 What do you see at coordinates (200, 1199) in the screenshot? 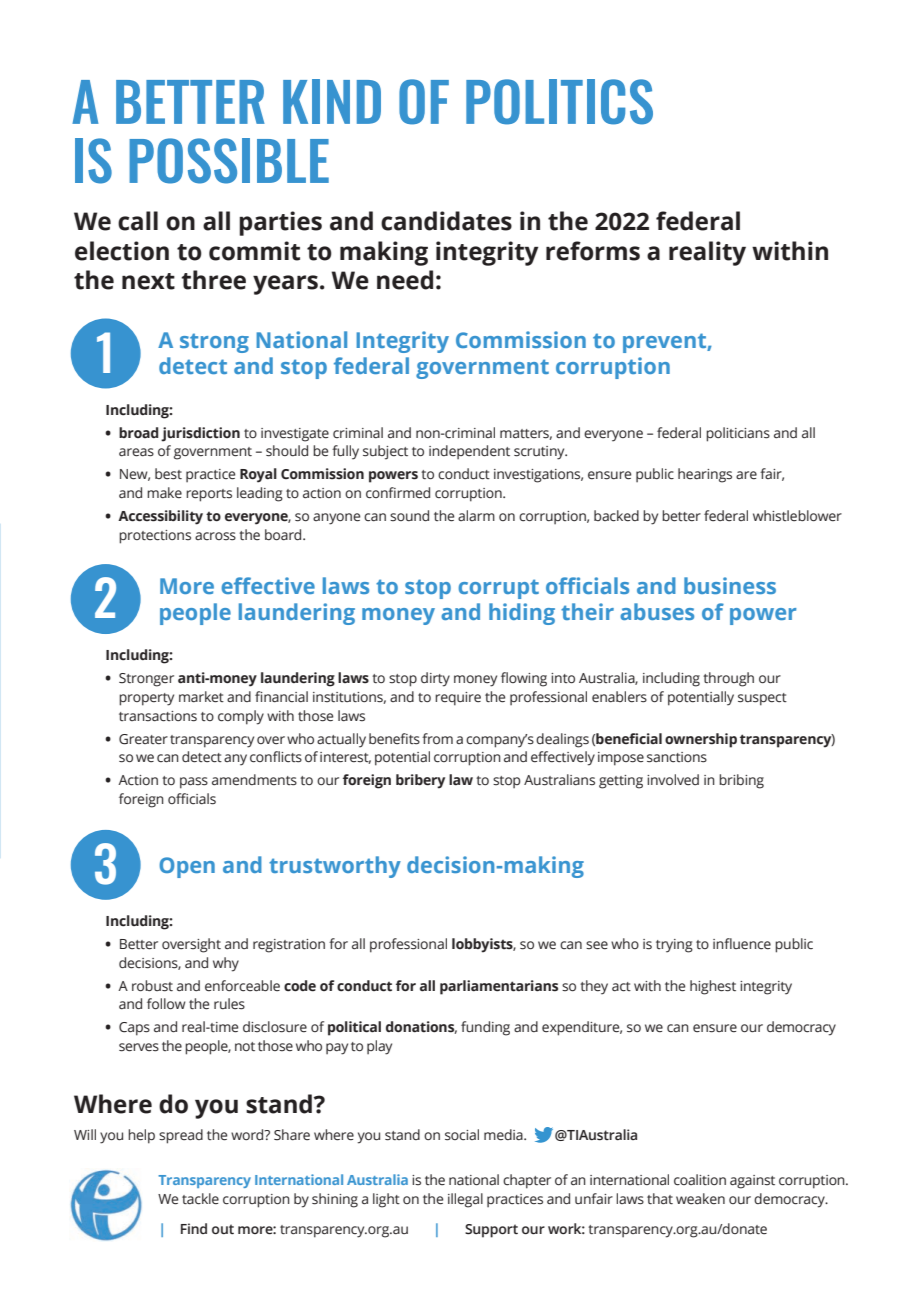
I see `tackle` at bounding box center [200, 1199].
